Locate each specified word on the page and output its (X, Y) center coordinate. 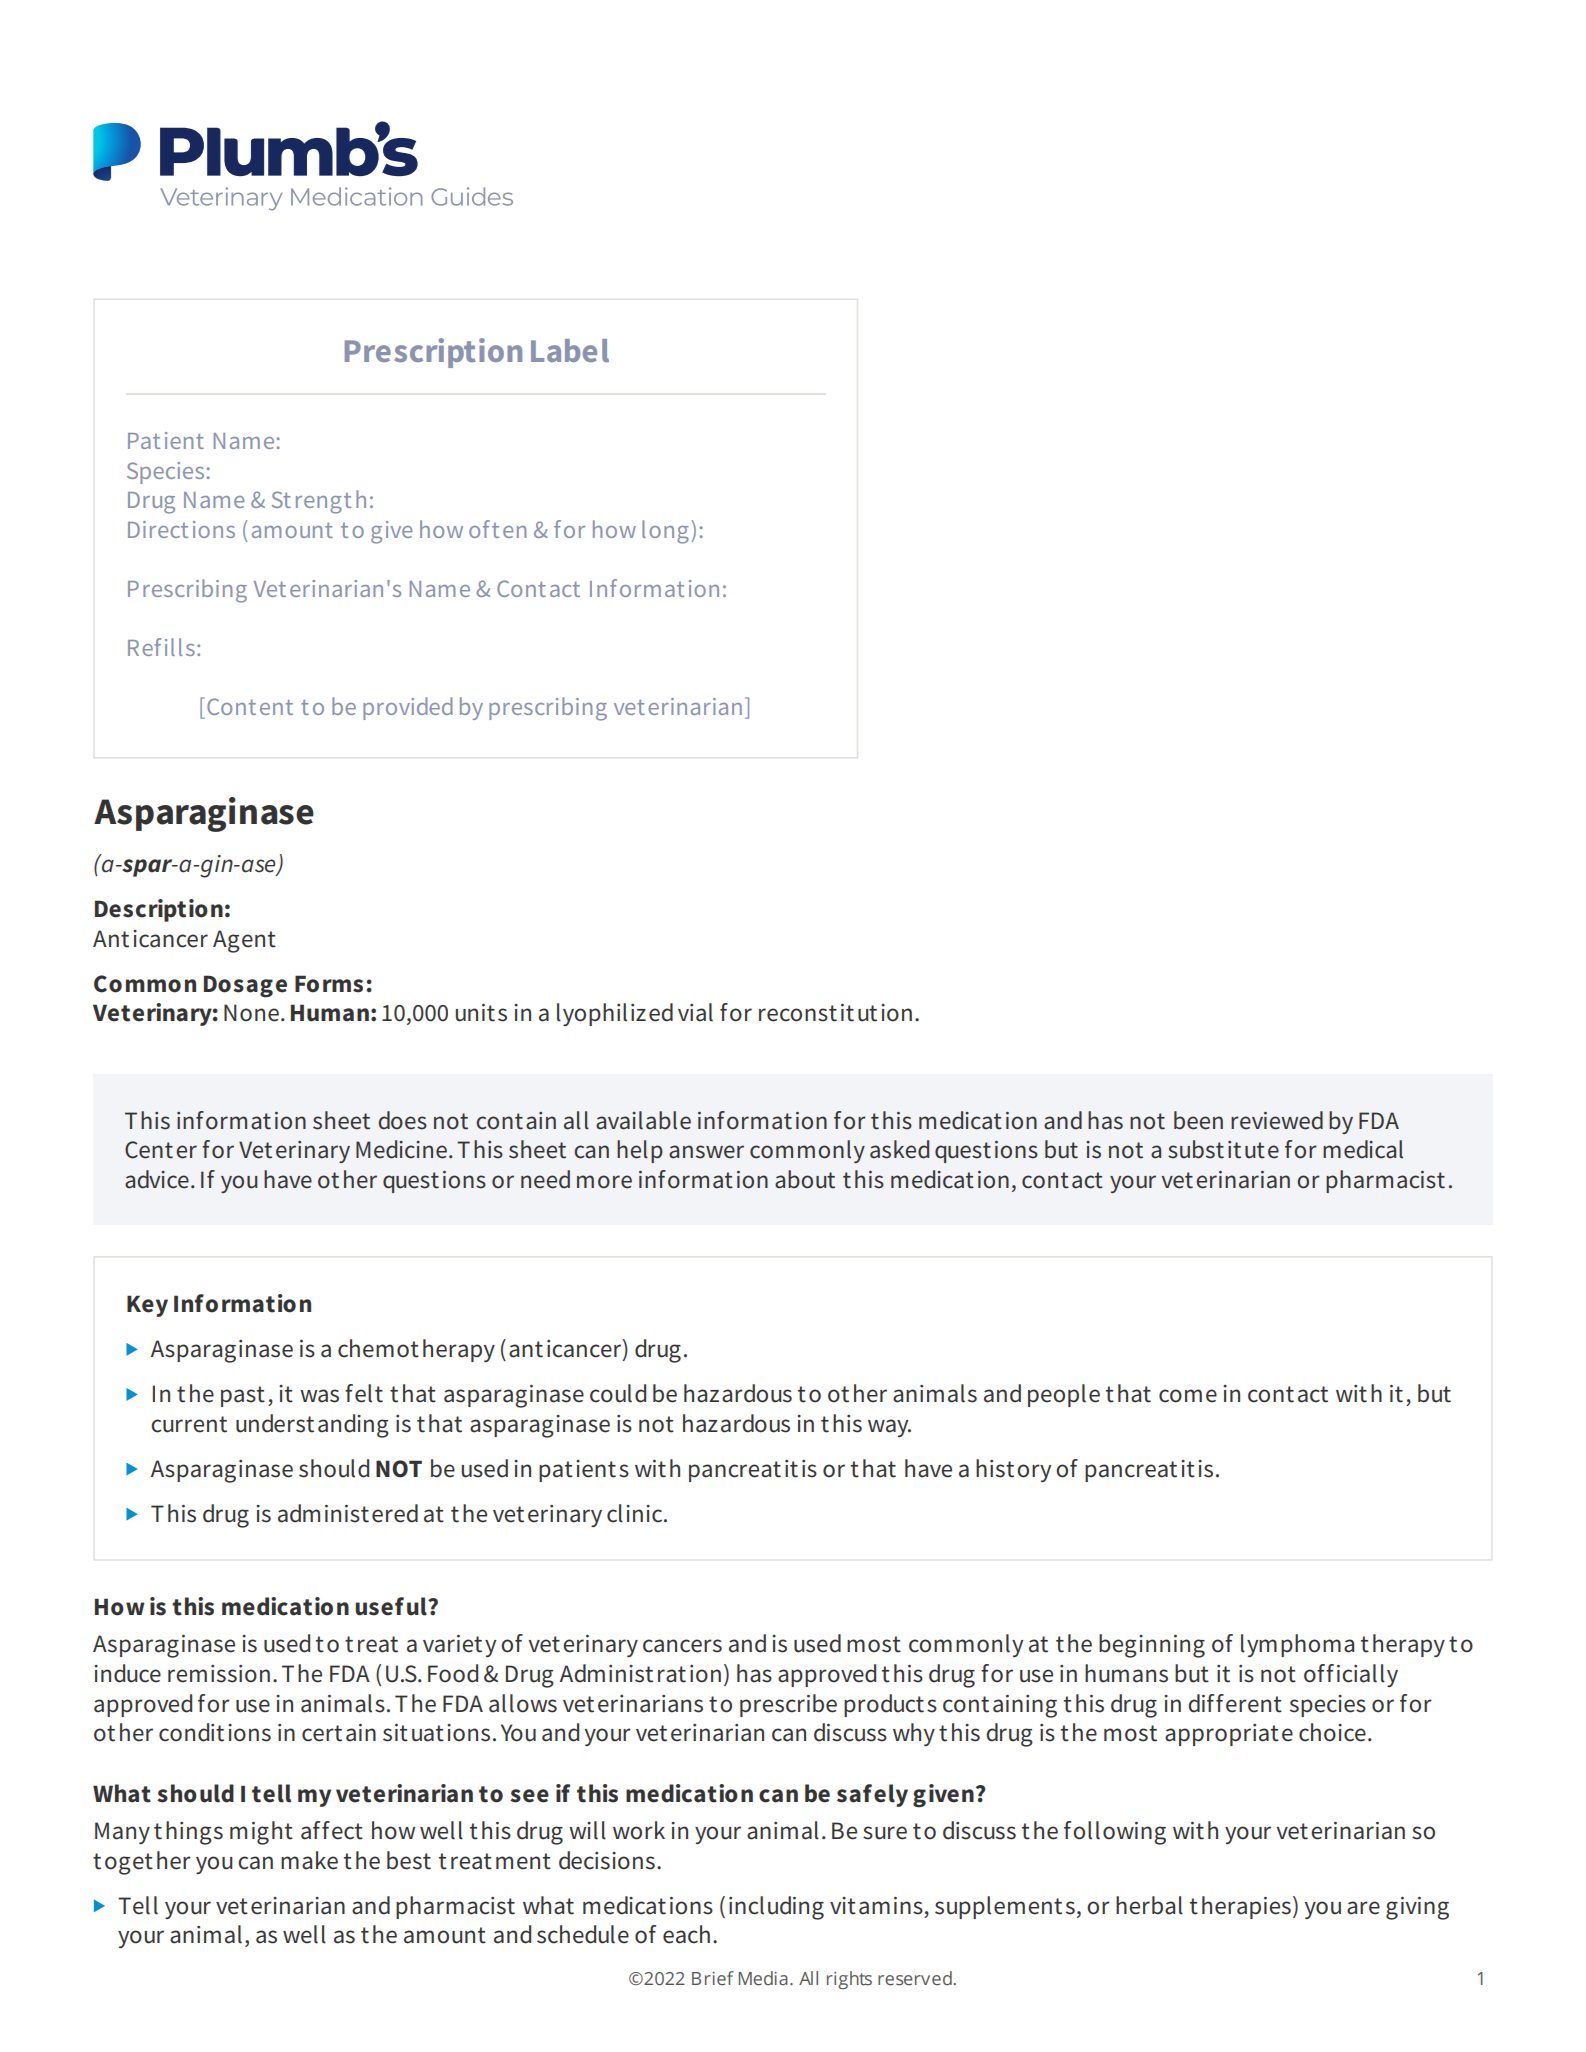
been (1198, 1120)
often (497, 529)
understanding (312, 1426)
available (643, 1120)
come (1188, 1396)
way (889, 1428)
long (665, 532)
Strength (319, 502)
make (309, 1860)
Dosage (245, 986)
